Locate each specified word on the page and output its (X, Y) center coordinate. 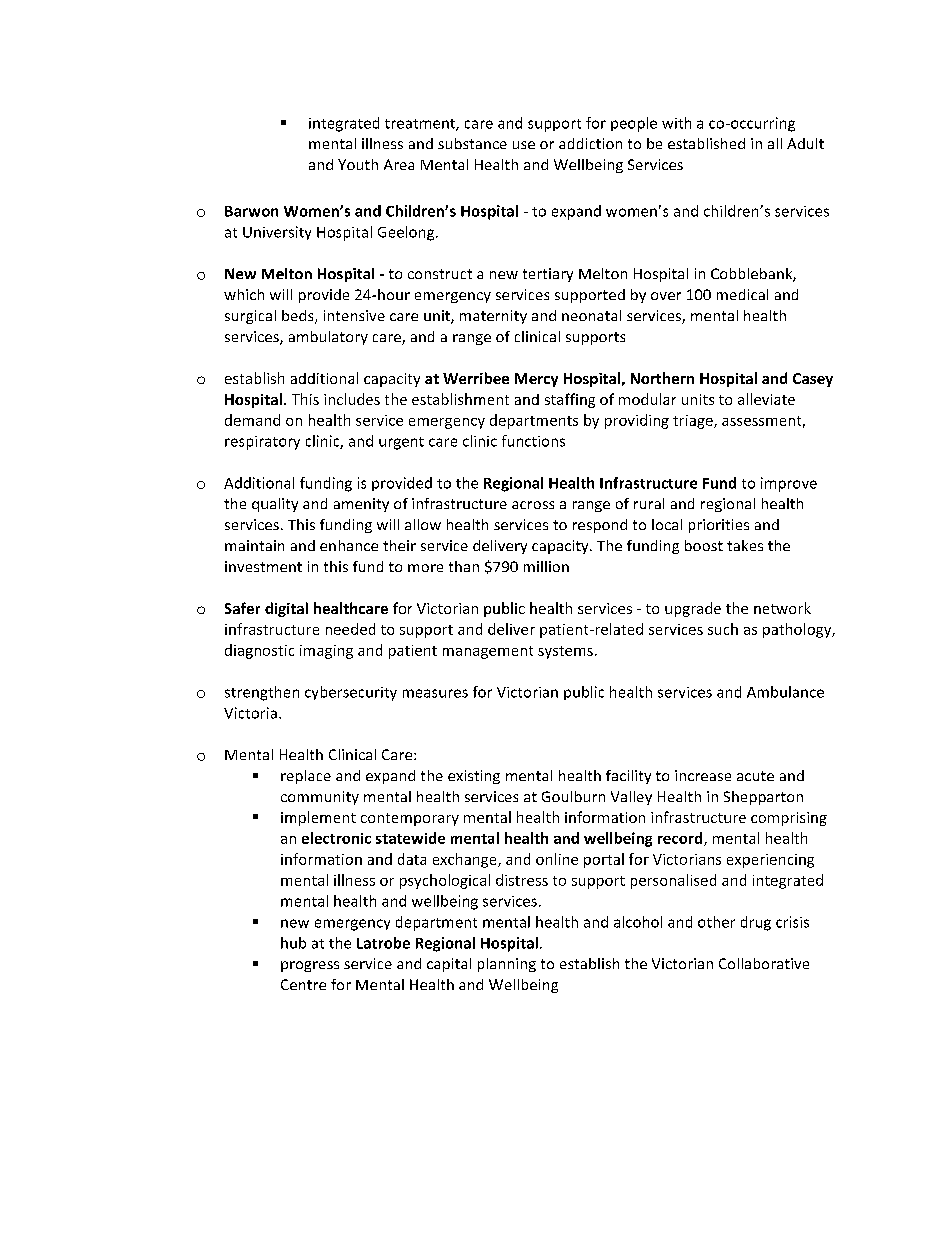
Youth (358, 164)
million (546, 566)
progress (310, 966)
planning (507, 965)
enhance (349, 545)
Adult (805, 143)
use (524, 145)
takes (745, 545)
